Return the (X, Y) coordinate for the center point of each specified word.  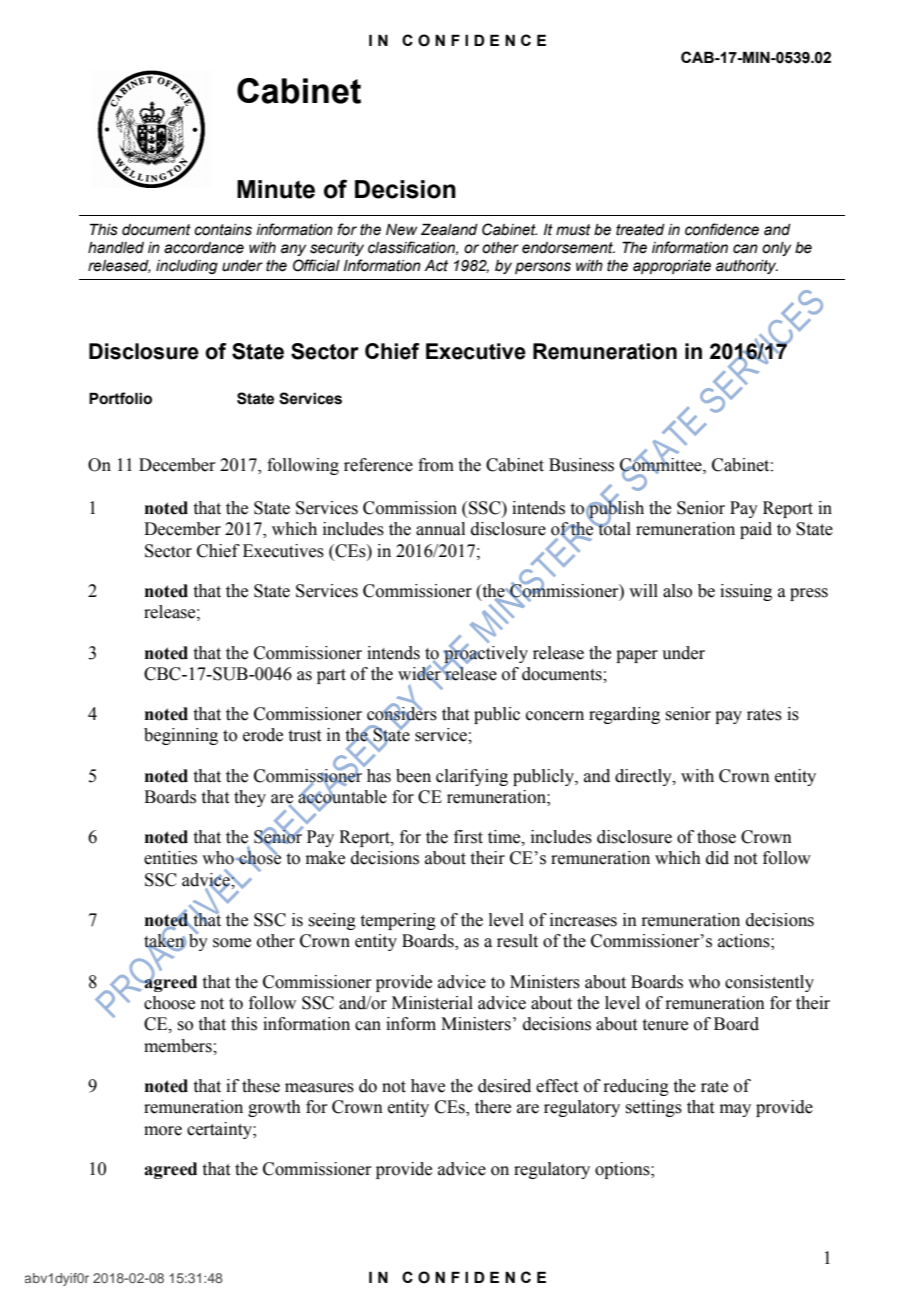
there (493, 1107)
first (468, 837)
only (776, 249)
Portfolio (120, 398)
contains (223, 230)
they (250, 798)
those (716, 837)
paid (756, 530)
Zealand (449, 229)
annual (440, 529)
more (163, 1131)
